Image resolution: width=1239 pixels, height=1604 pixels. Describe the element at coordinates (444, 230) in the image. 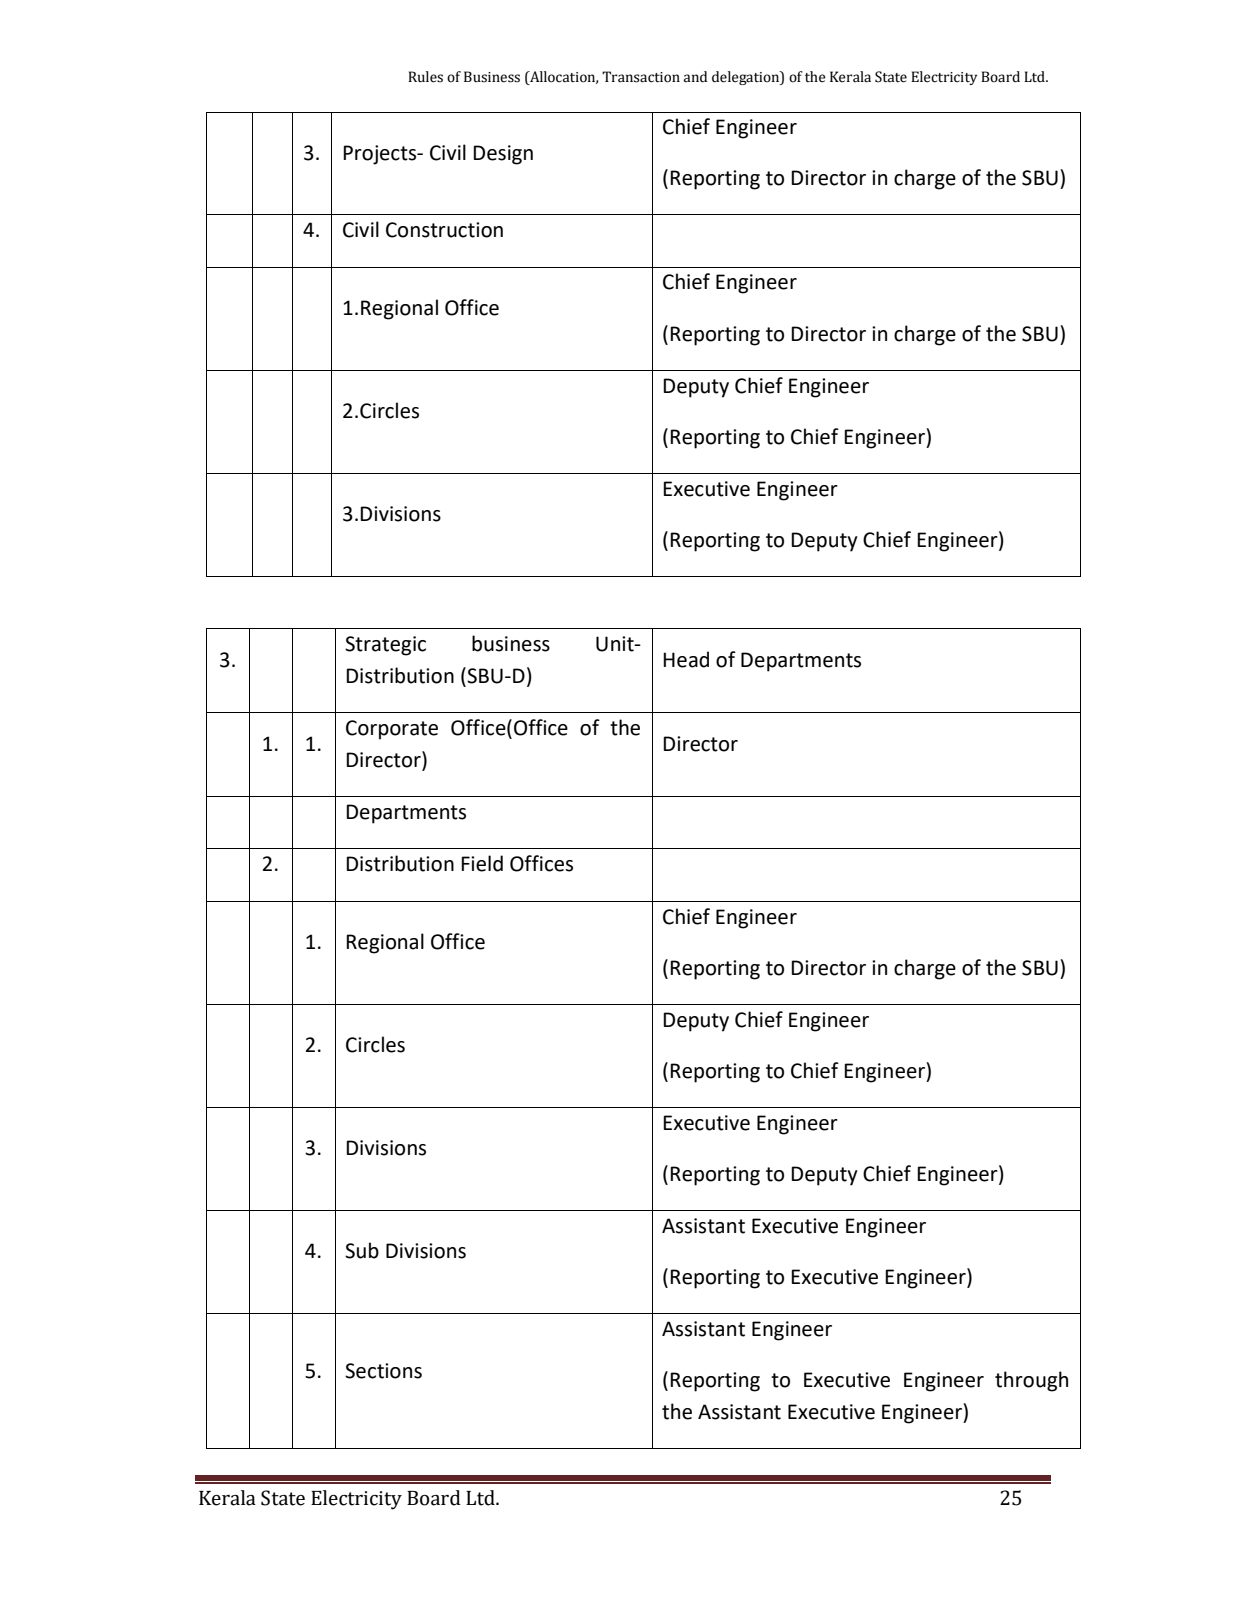

I see `Construction` at that location.
